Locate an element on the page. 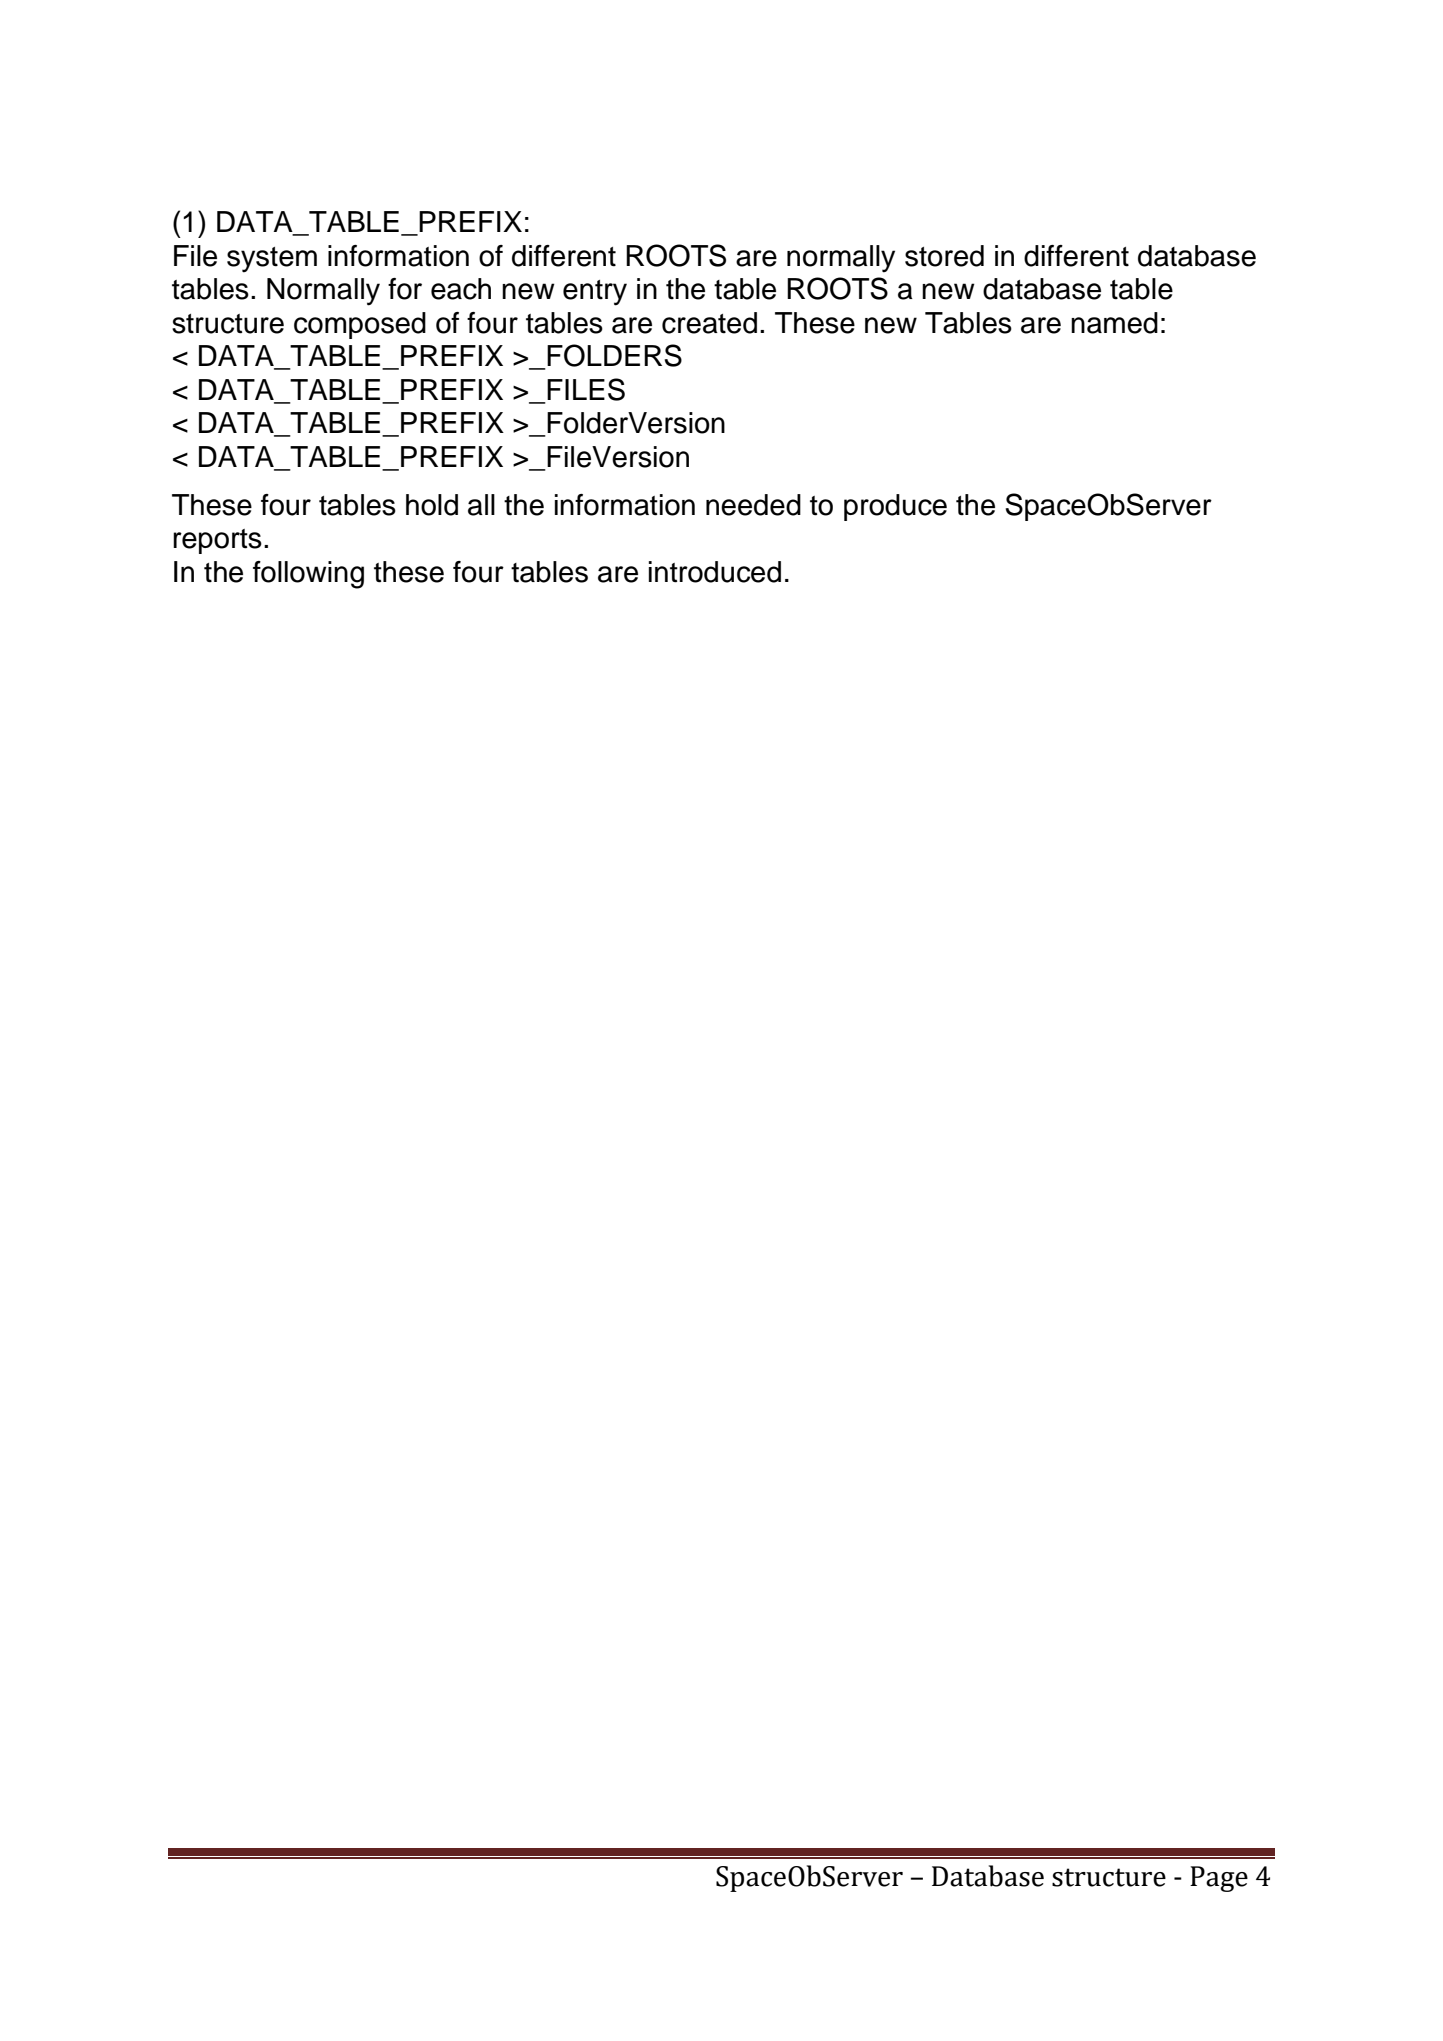 This page has width=1443, height=2041. named is located at coordinates (1114, 323).
